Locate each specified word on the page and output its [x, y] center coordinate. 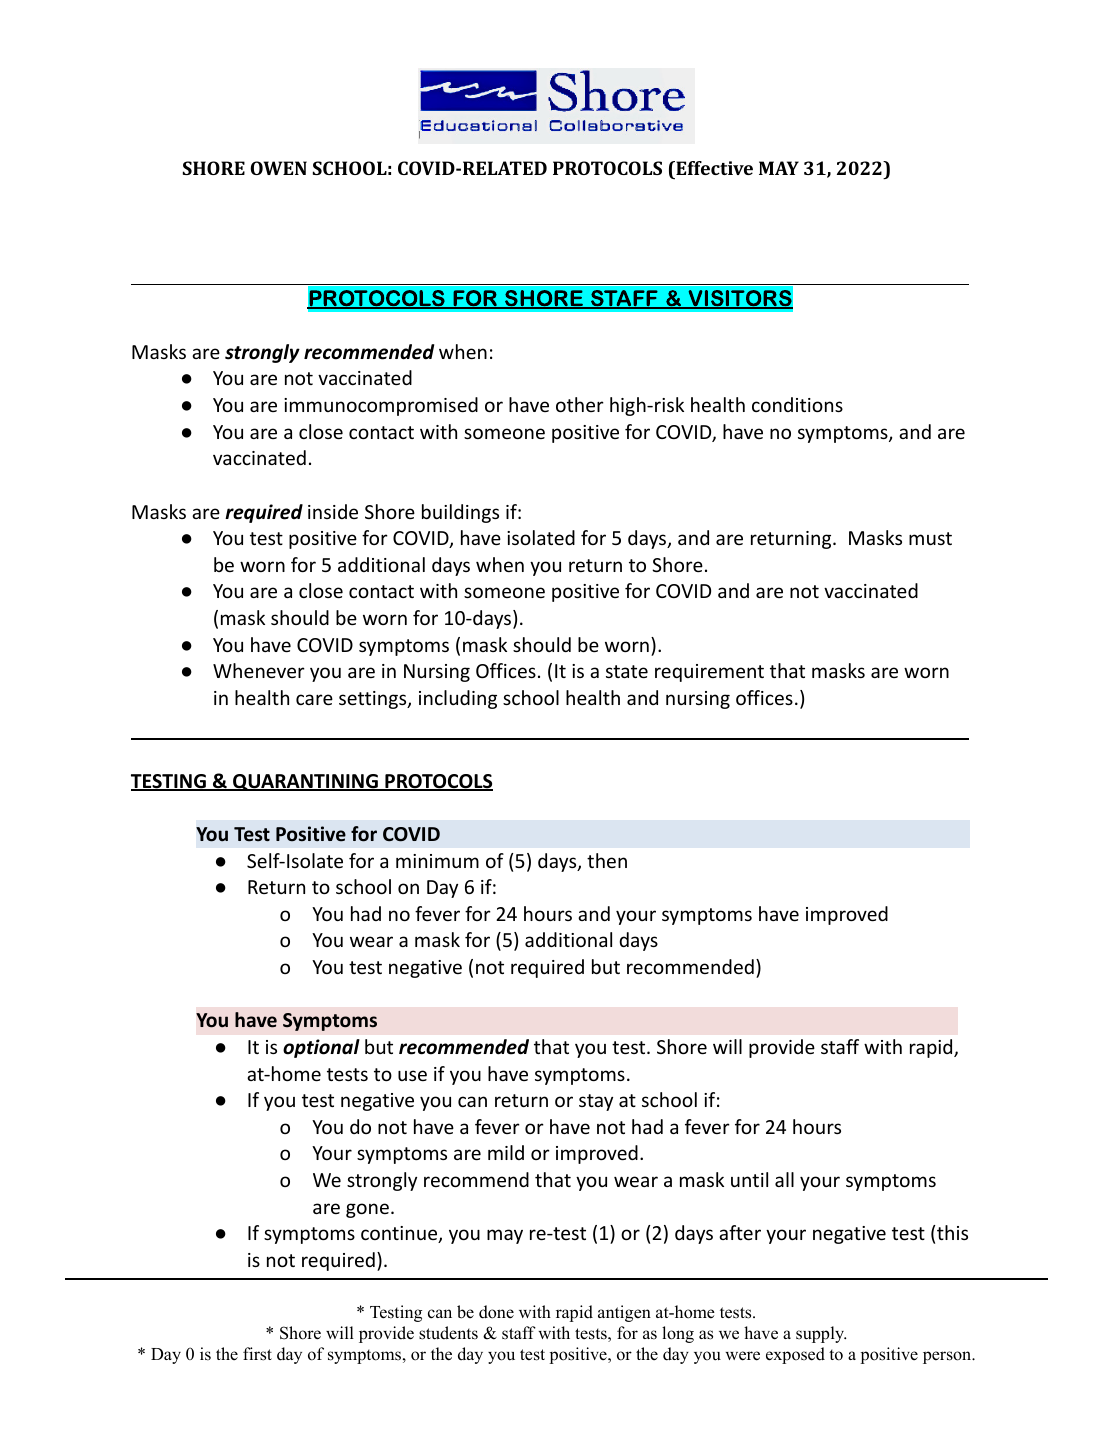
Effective [713, 168]
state [627, 671]
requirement [709, 673]
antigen [624, 1313]
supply [821, 1334]
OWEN [278, 168]
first [257, 1354]
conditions [797, 404]
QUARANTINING [305, 782]
